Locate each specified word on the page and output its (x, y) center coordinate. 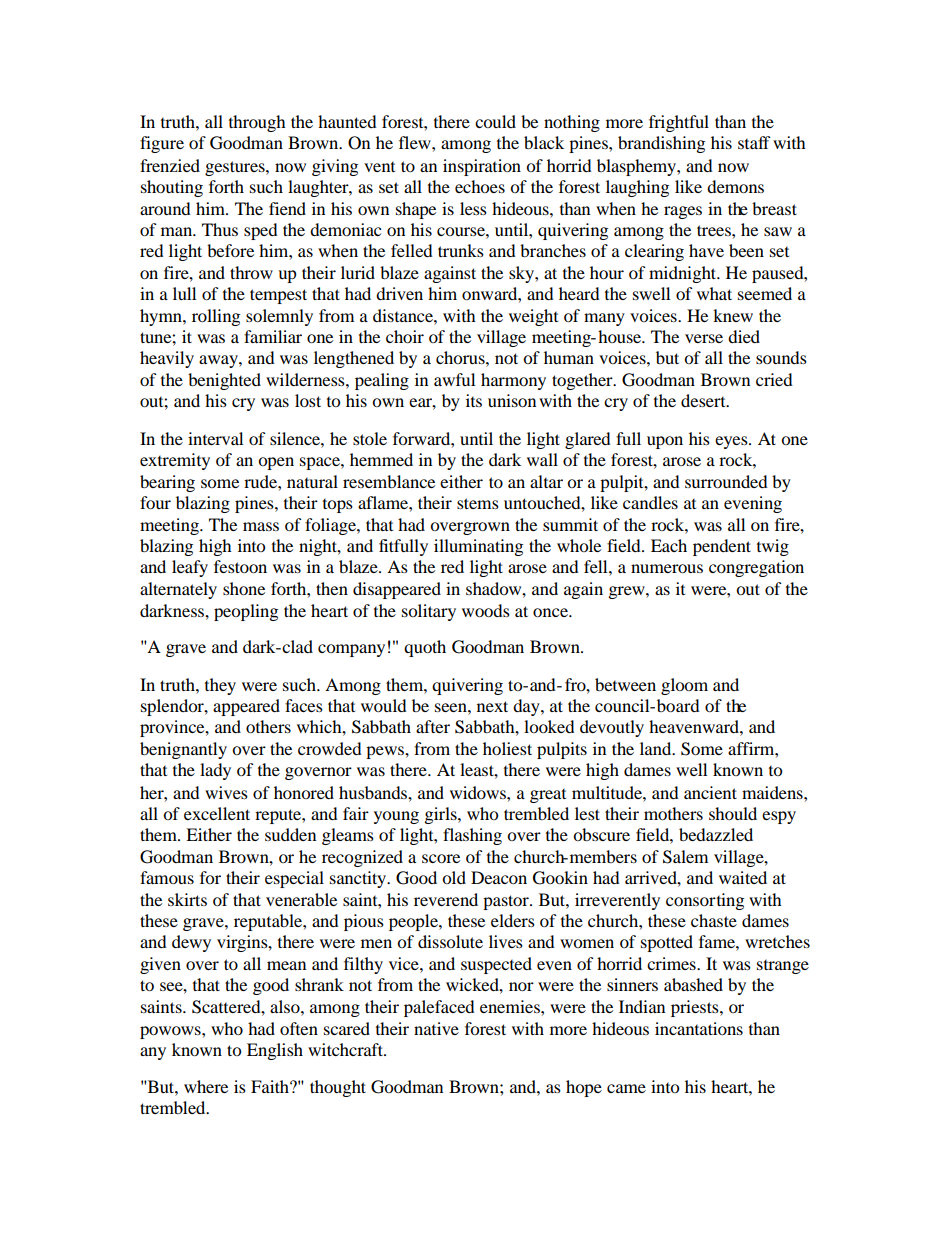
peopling (246, 612)
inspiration (482, 167)
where (206, 1086)
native (436, 1028)
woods (486, 610)
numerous (667, 568)
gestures (236, 168)
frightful (679, 123)
